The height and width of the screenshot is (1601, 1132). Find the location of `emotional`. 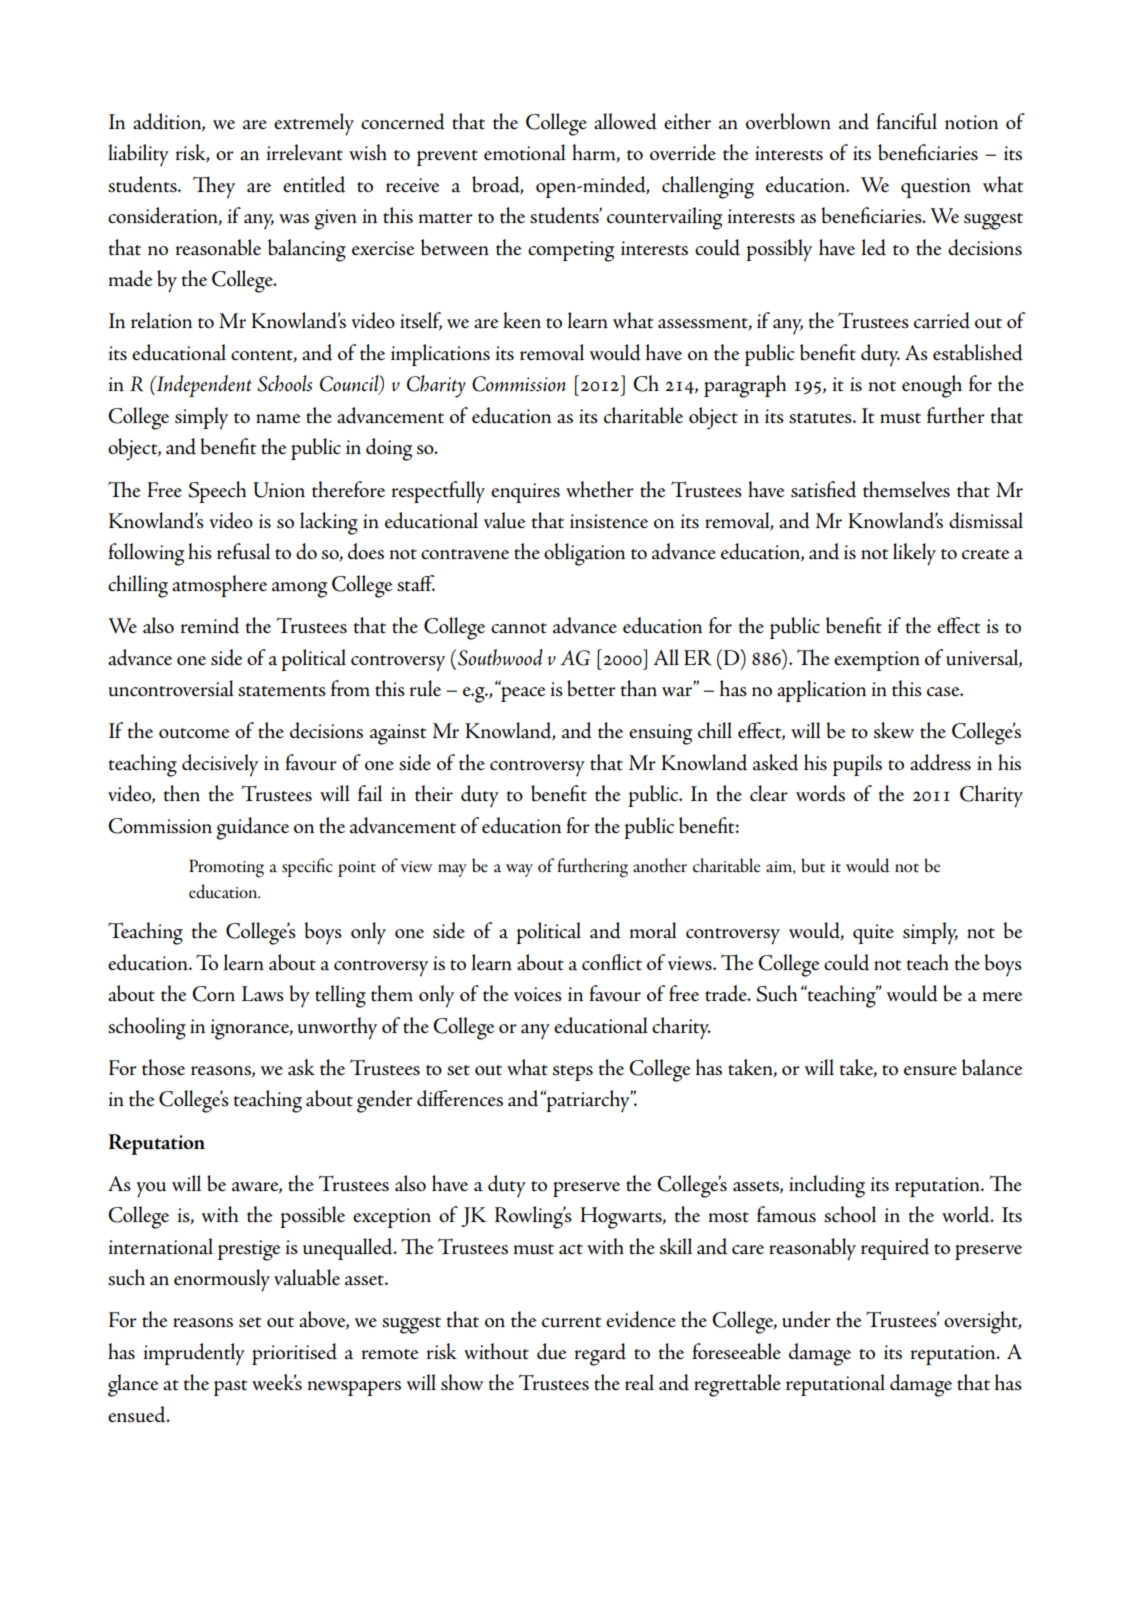

emotional is located at coordinates (525, 152).
